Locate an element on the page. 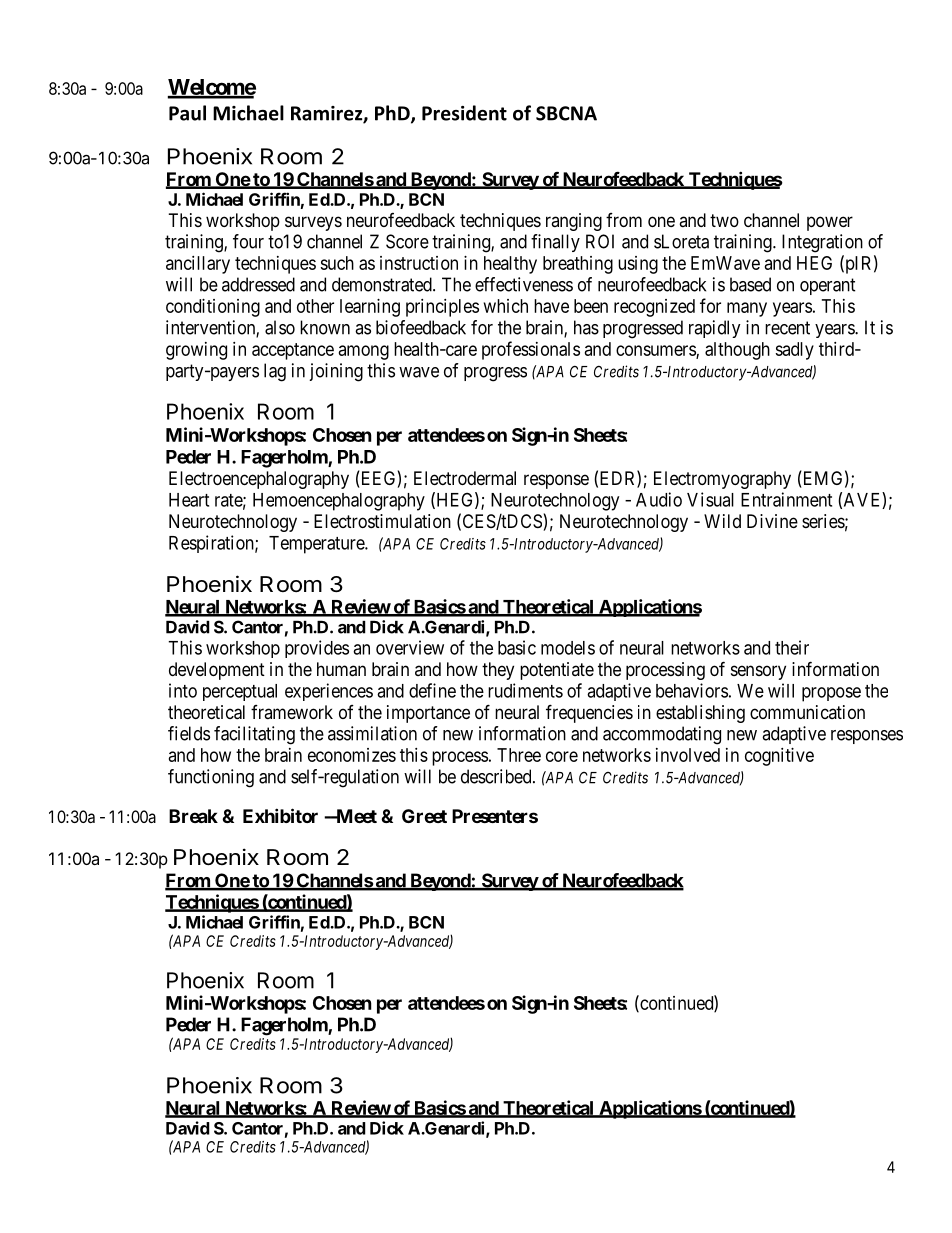 Image resolution: width=952 pixels, height=1233 pixels. Divine is located at coordinates (772, 521).
